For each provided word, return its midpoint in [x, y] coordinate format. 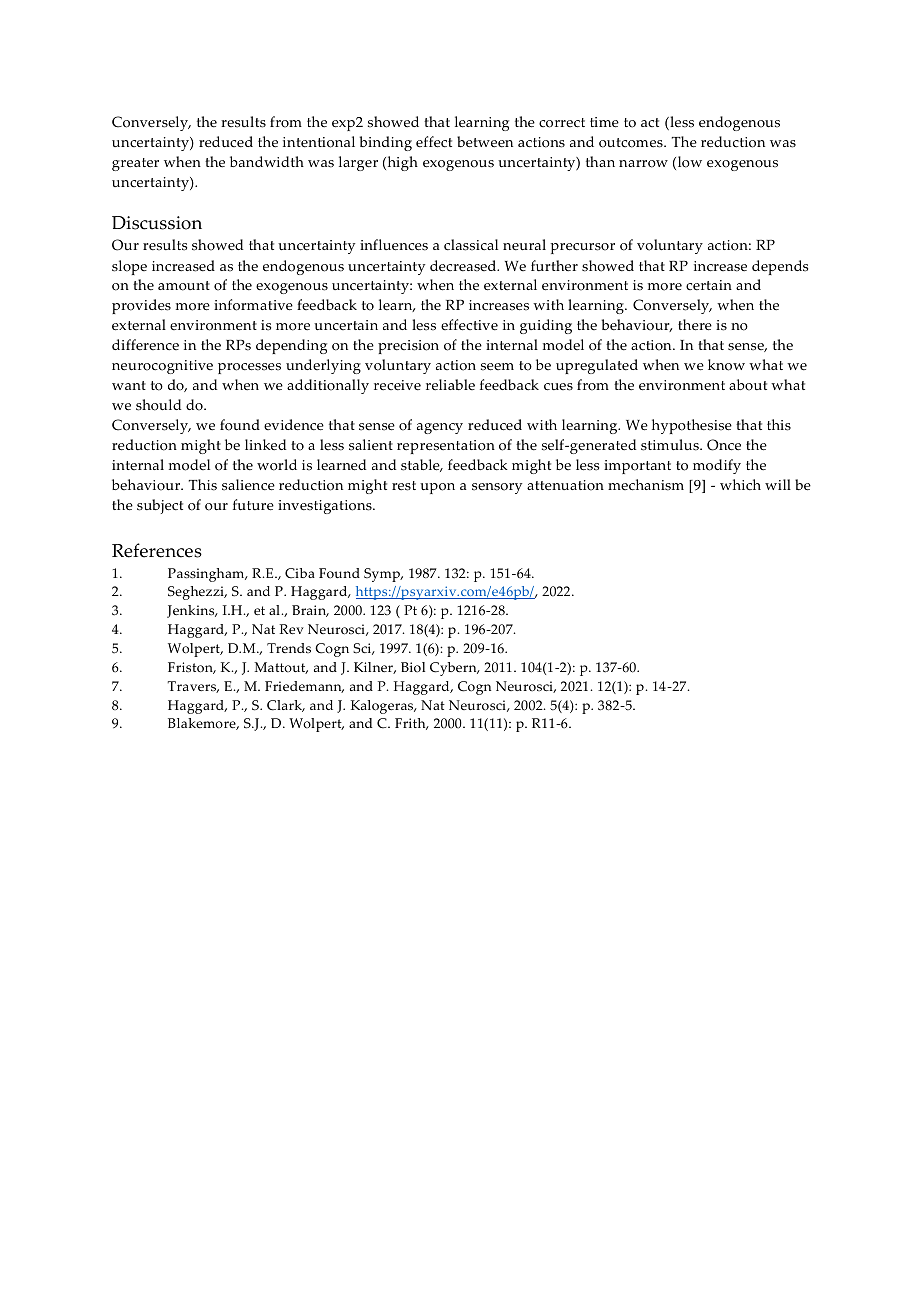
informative [253, 305]
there [695, 325]
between [485, 142]
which [740, 485]
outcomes [632, 143]
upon [437, 488]
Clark [286, 706]
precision [408, 347]
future [253, 505]
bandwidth [267, 161]
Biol [413, 667]
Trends [289, 648]
